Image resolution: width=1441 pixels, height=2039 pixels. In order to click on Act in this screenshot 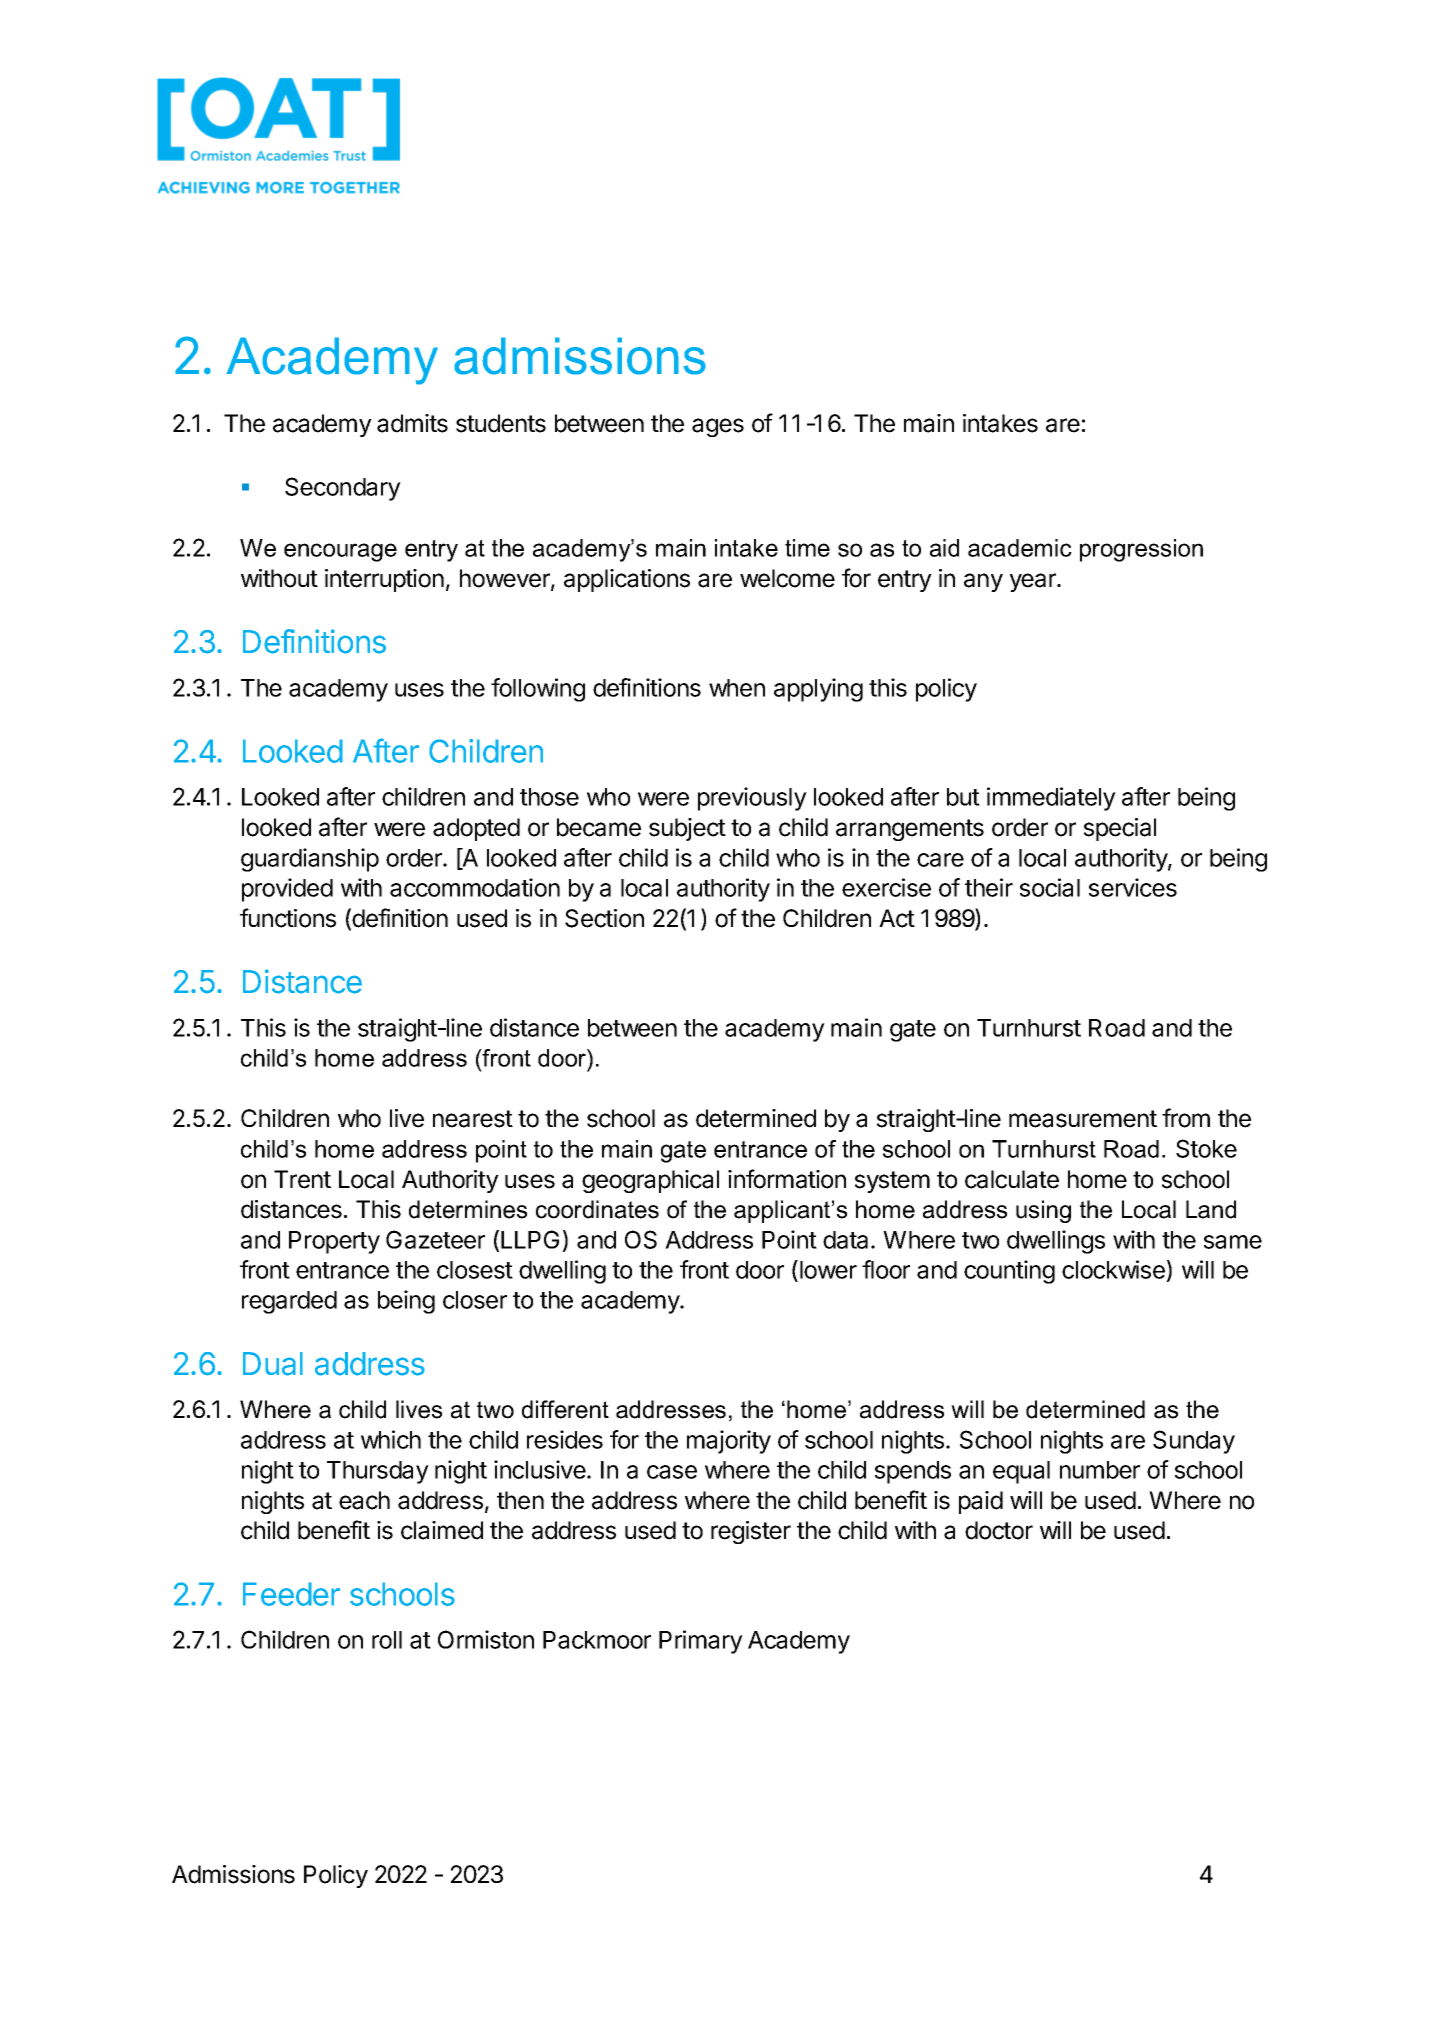, I will do `click(897, 918)`.
